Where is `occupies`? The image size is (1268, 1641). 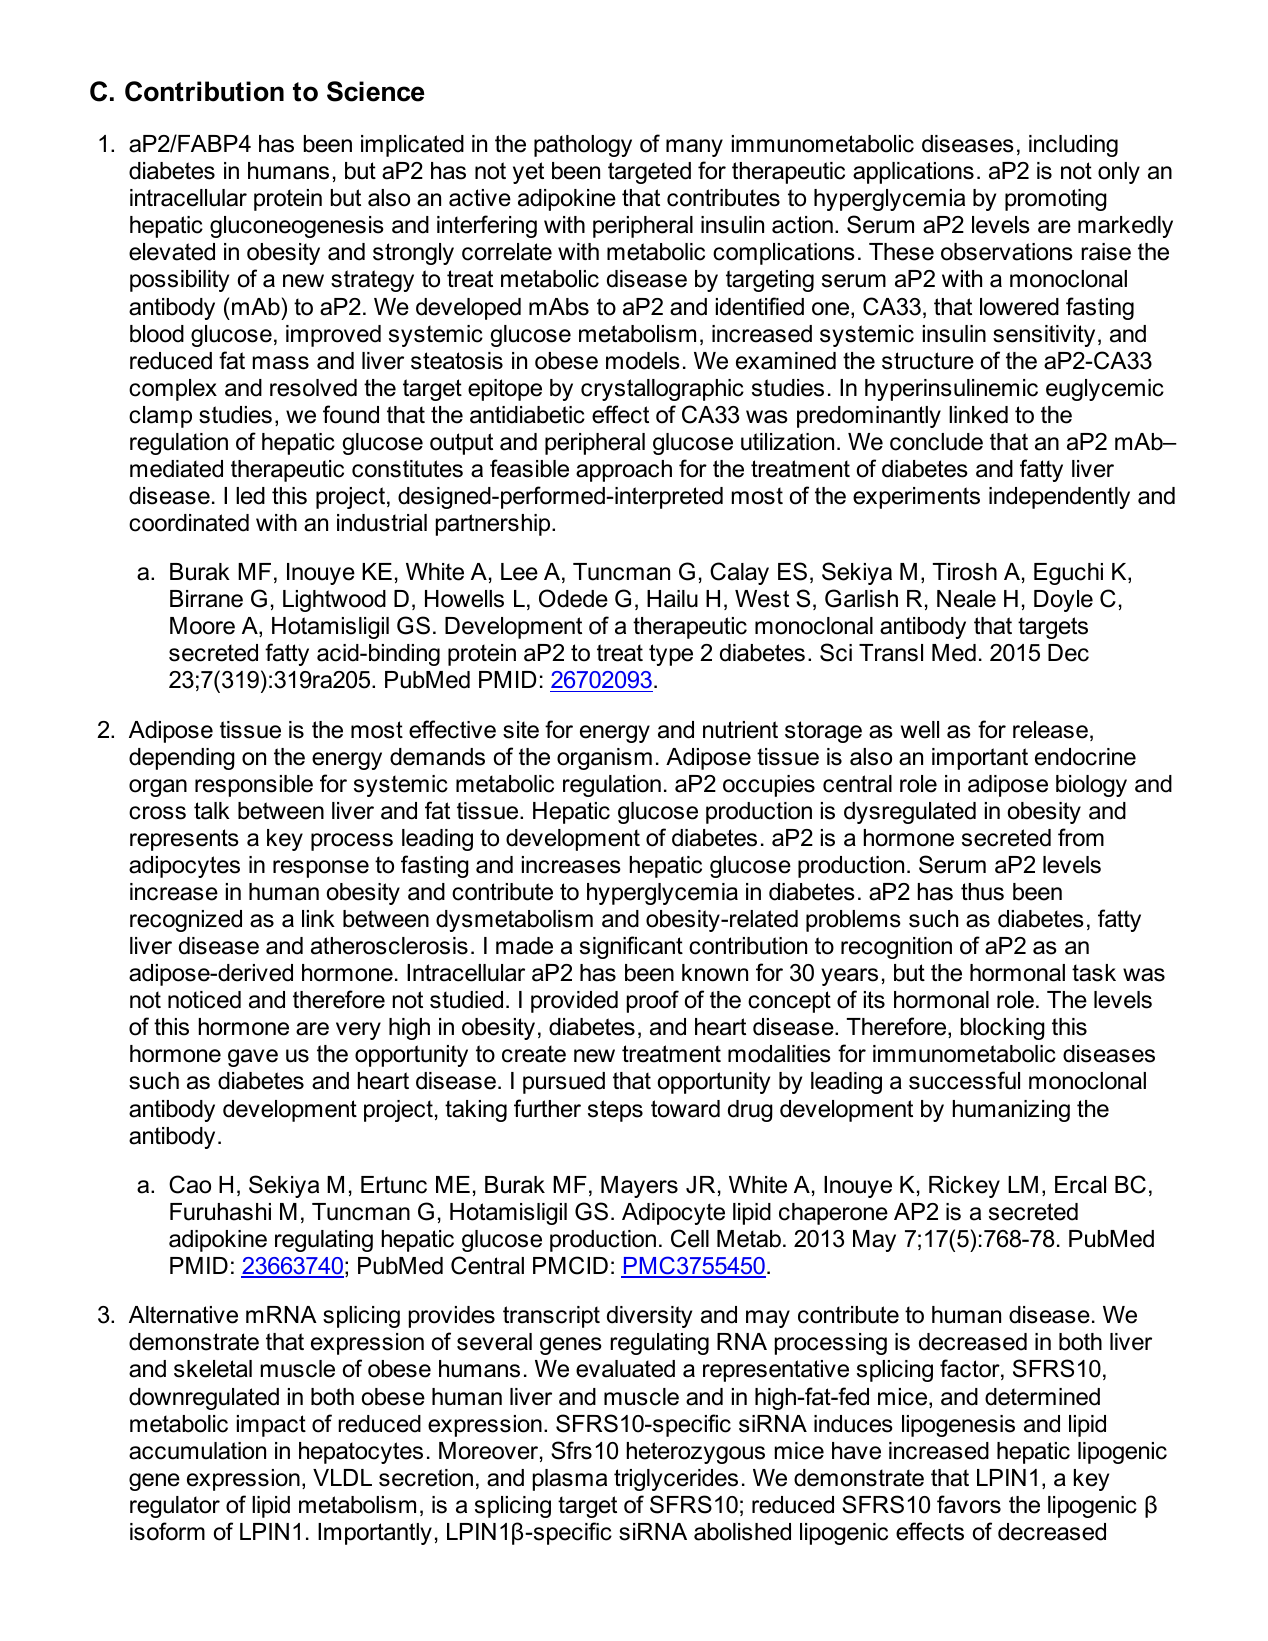
occupies is located at coordinates (769, 786).
